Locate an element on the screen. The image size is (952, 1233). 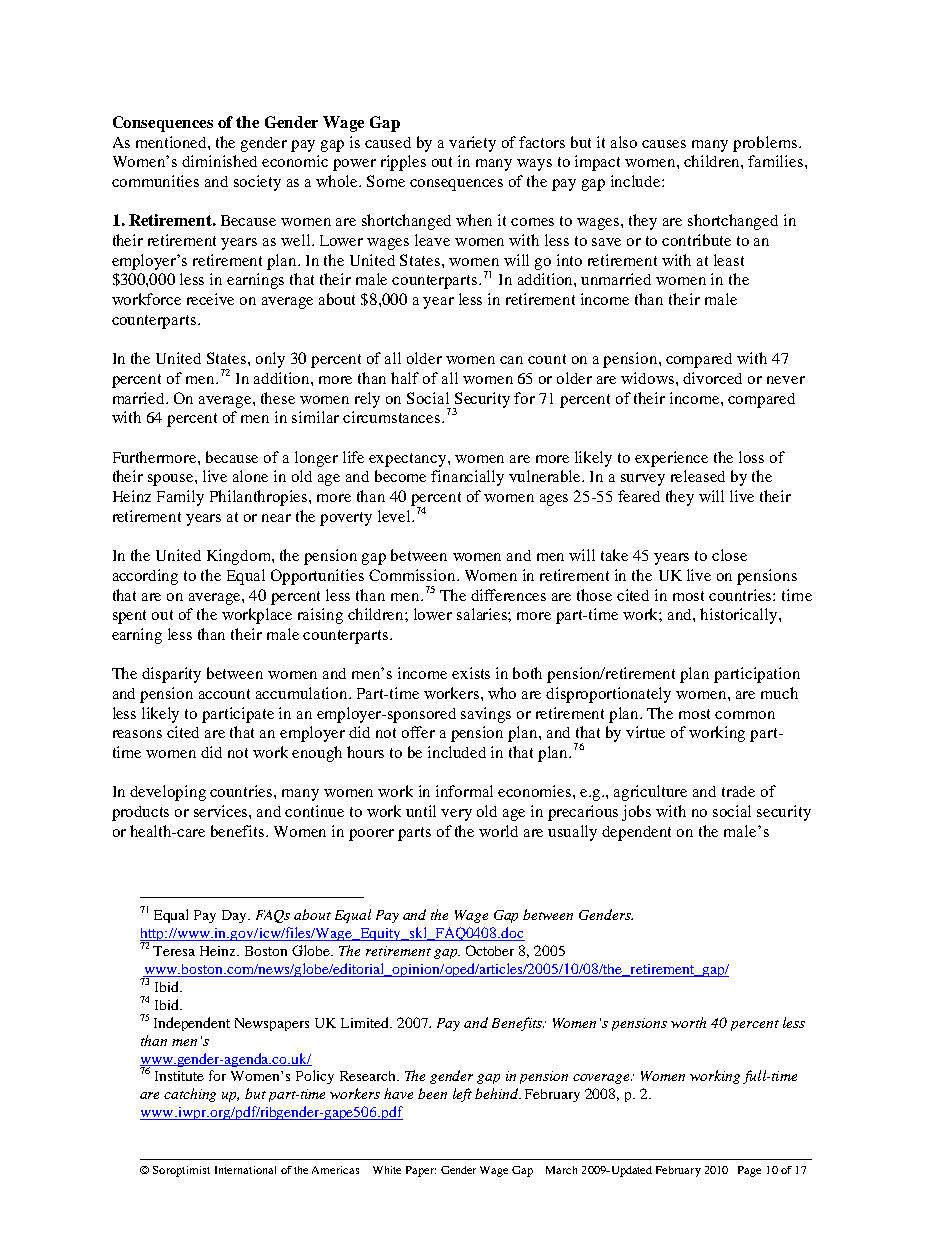
left is located at coordinates (462, 1095).
